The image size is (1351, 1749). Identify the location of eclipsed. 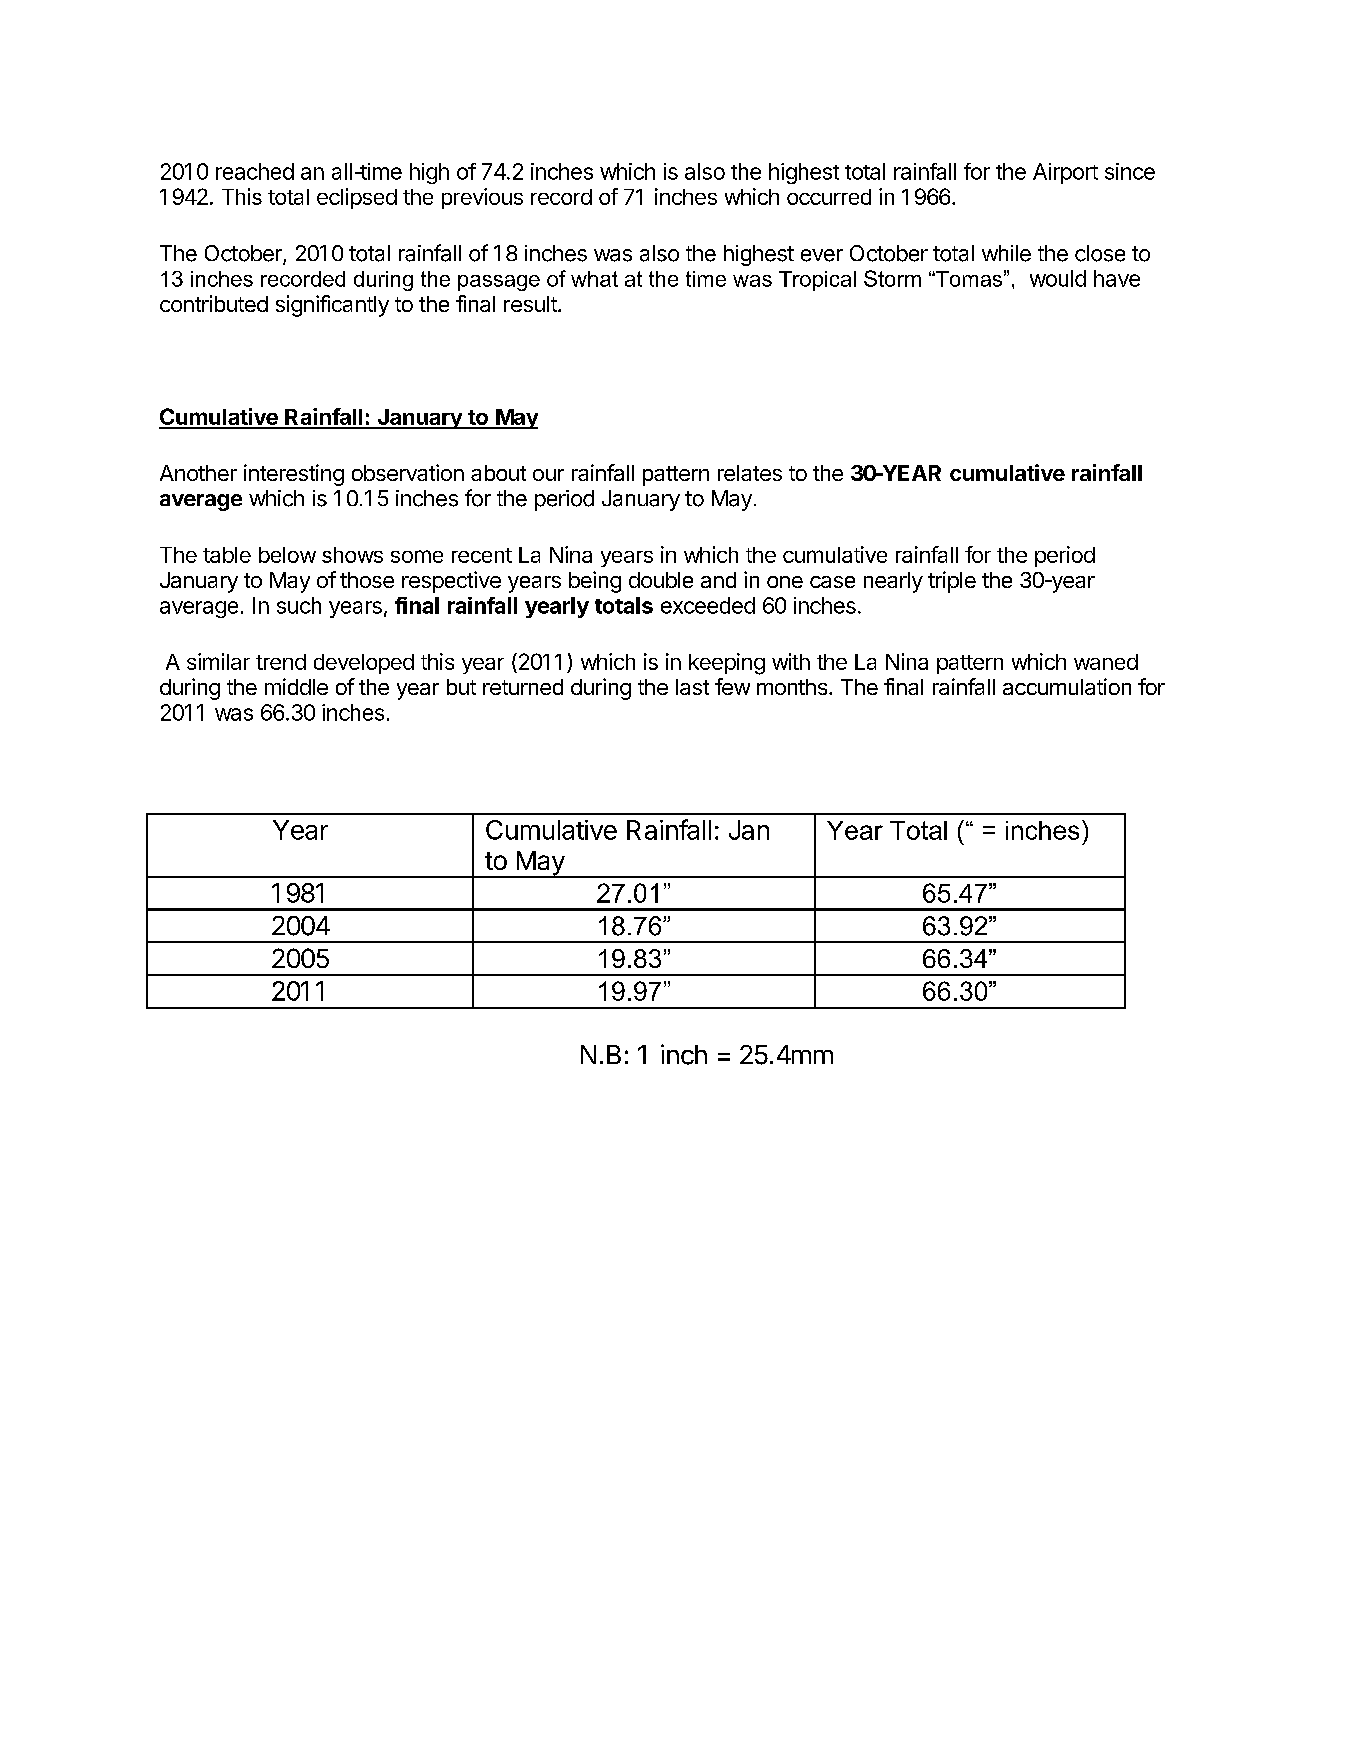
(357, 198).
